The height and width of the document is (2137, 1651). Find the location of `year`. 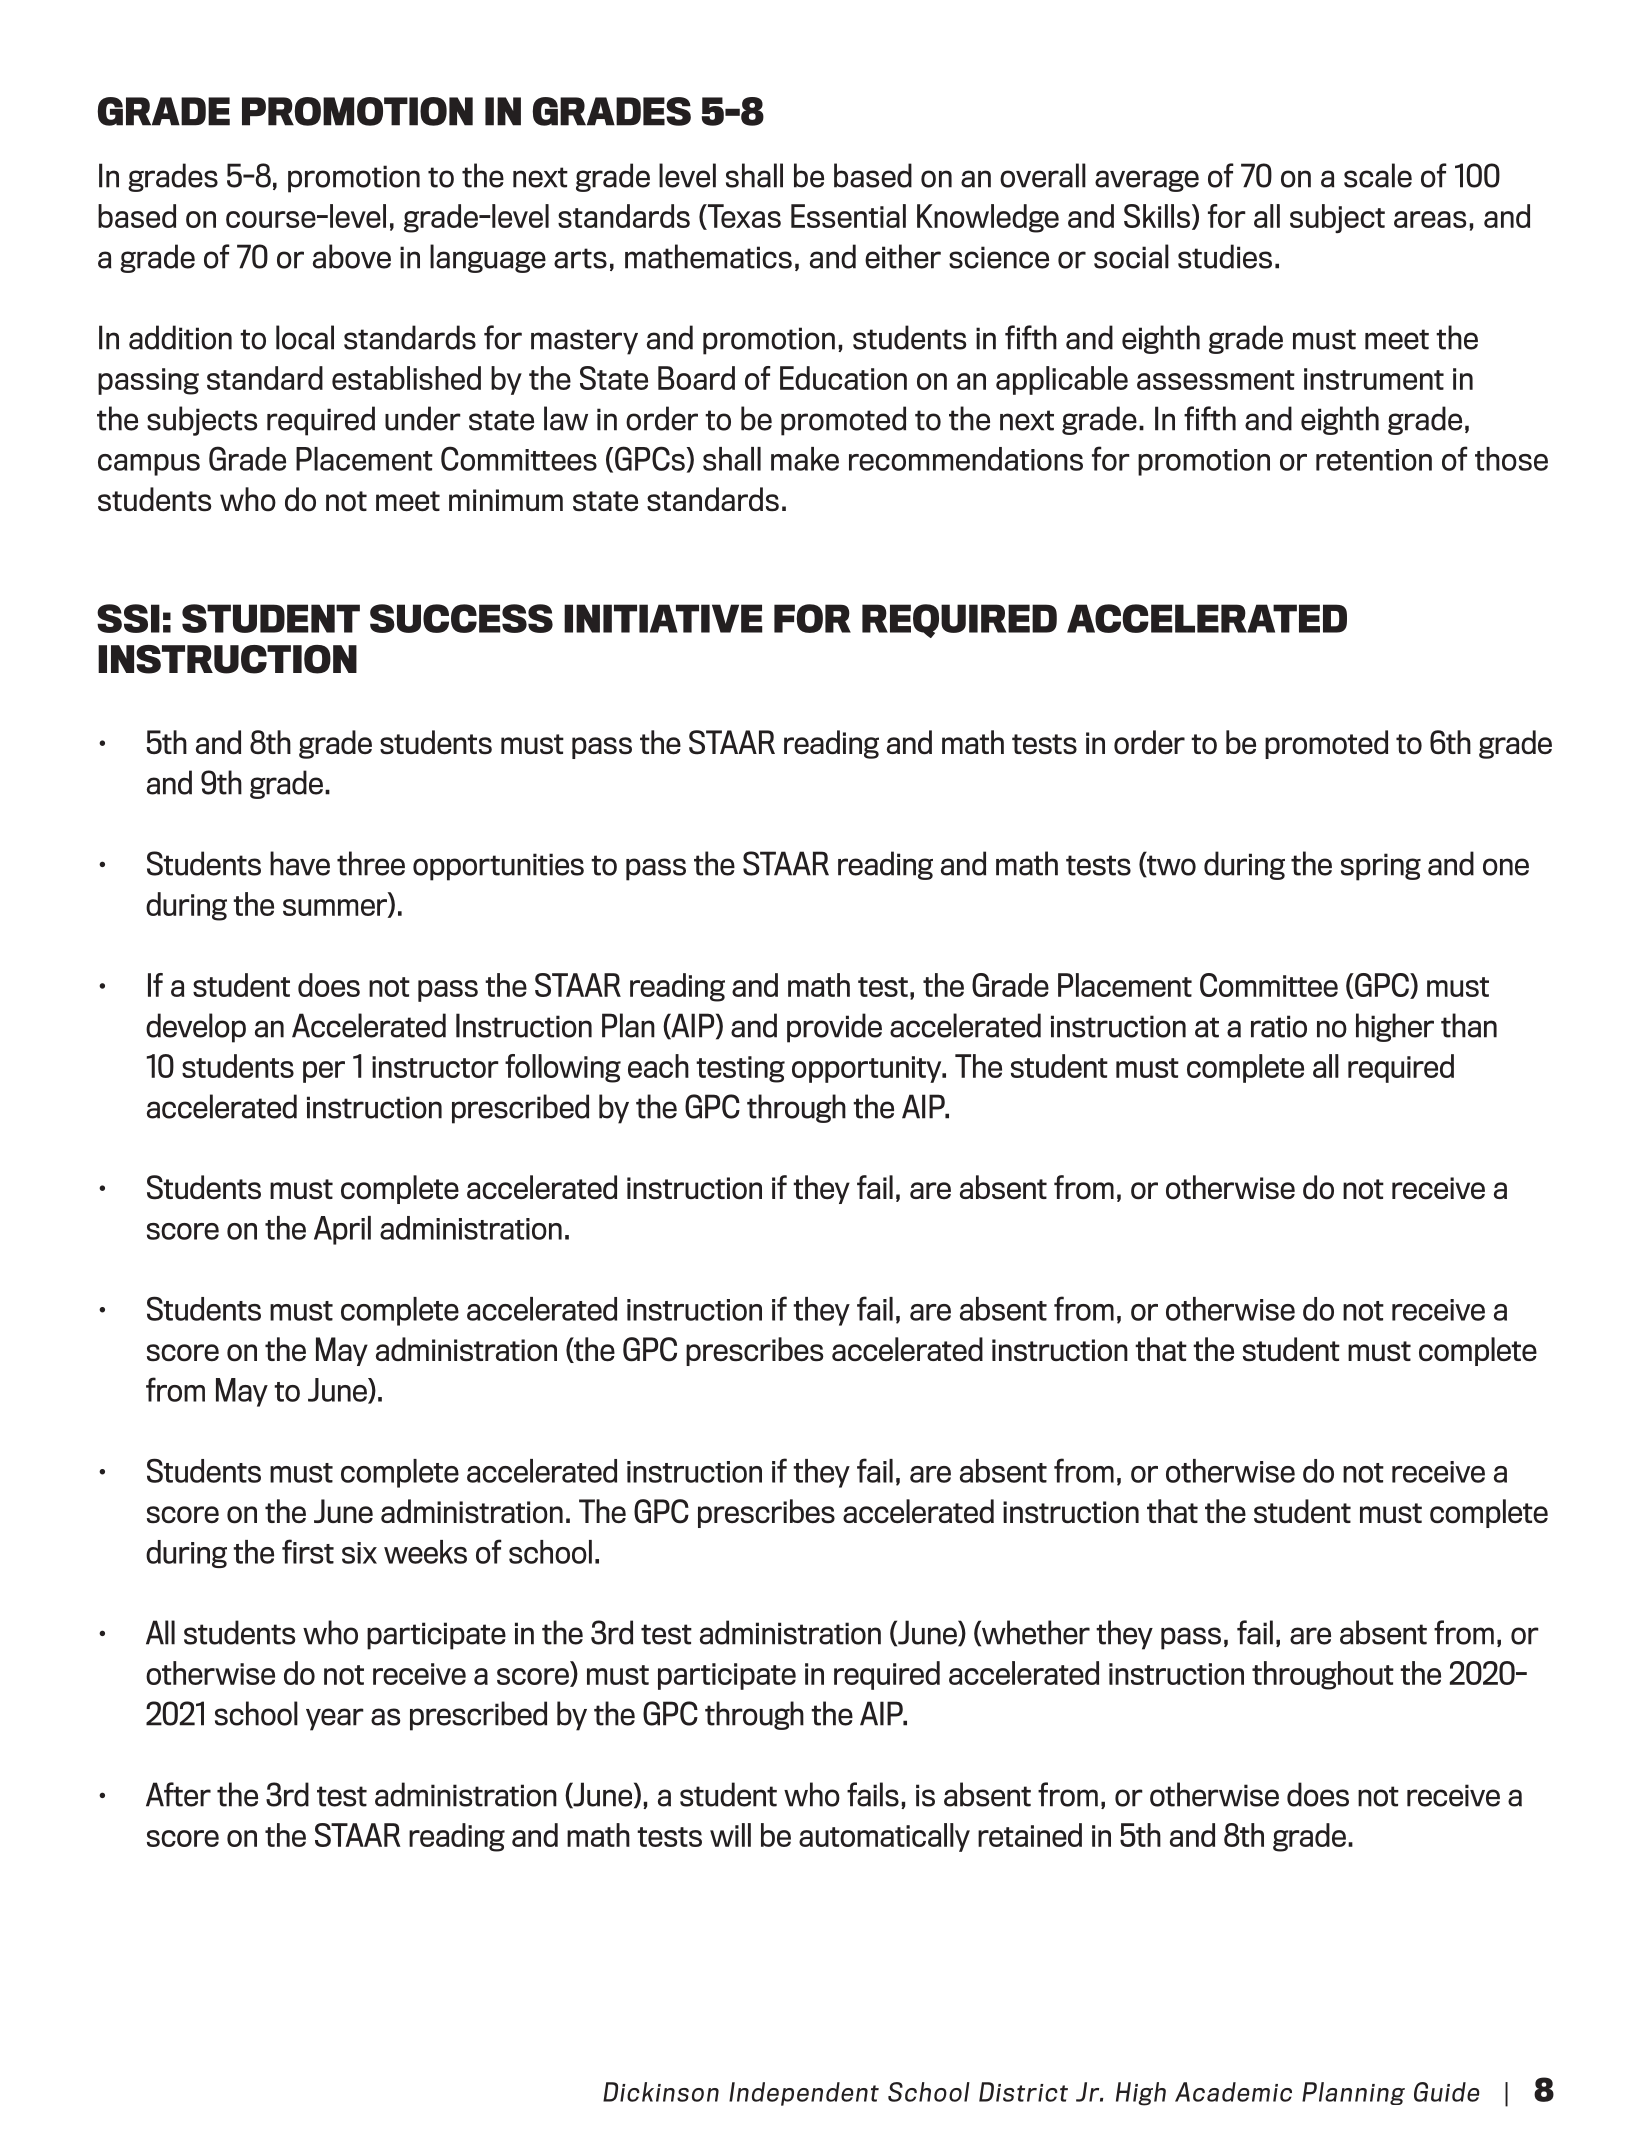

year is located at coordinates (335, 1719).
